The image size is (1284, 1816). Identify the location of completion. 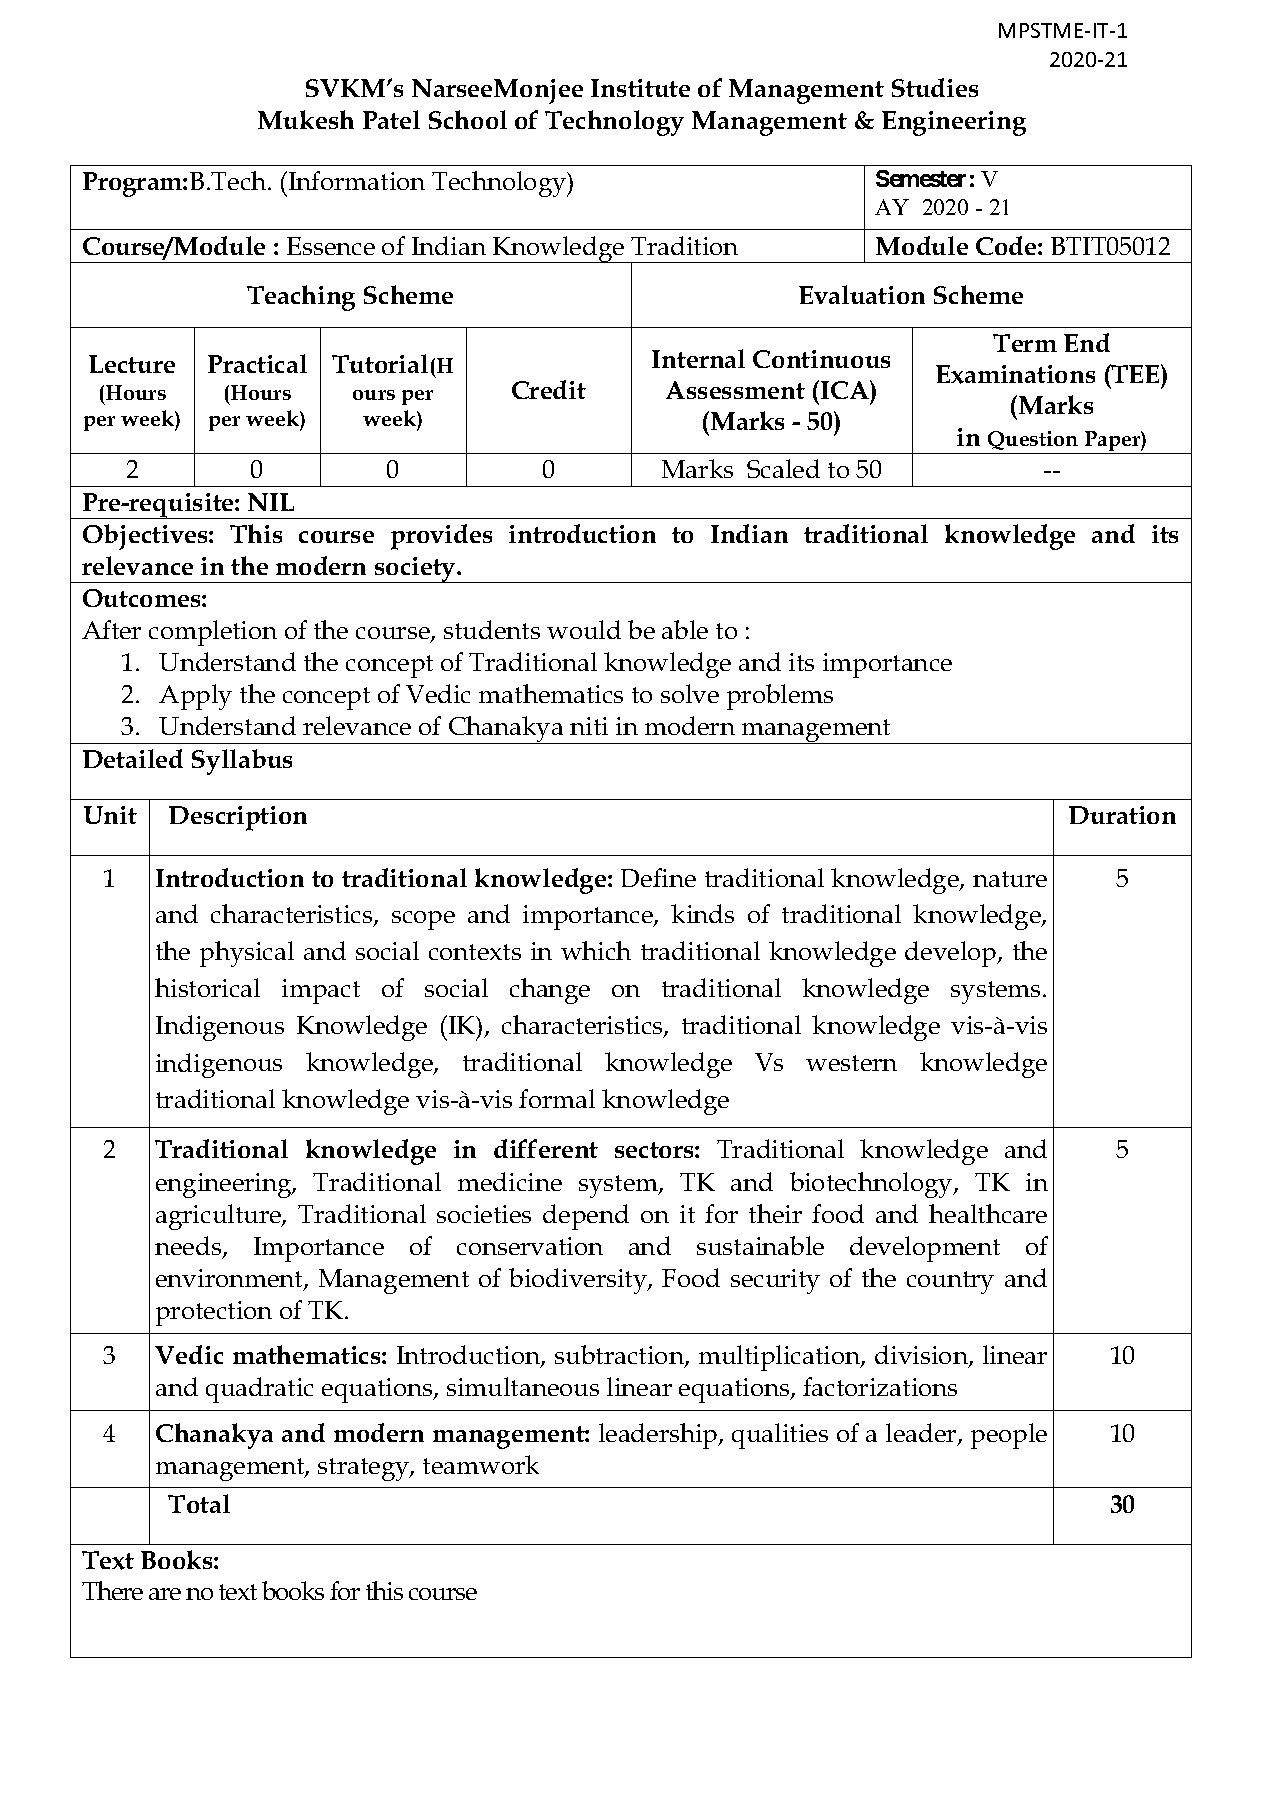
(213, 633).
